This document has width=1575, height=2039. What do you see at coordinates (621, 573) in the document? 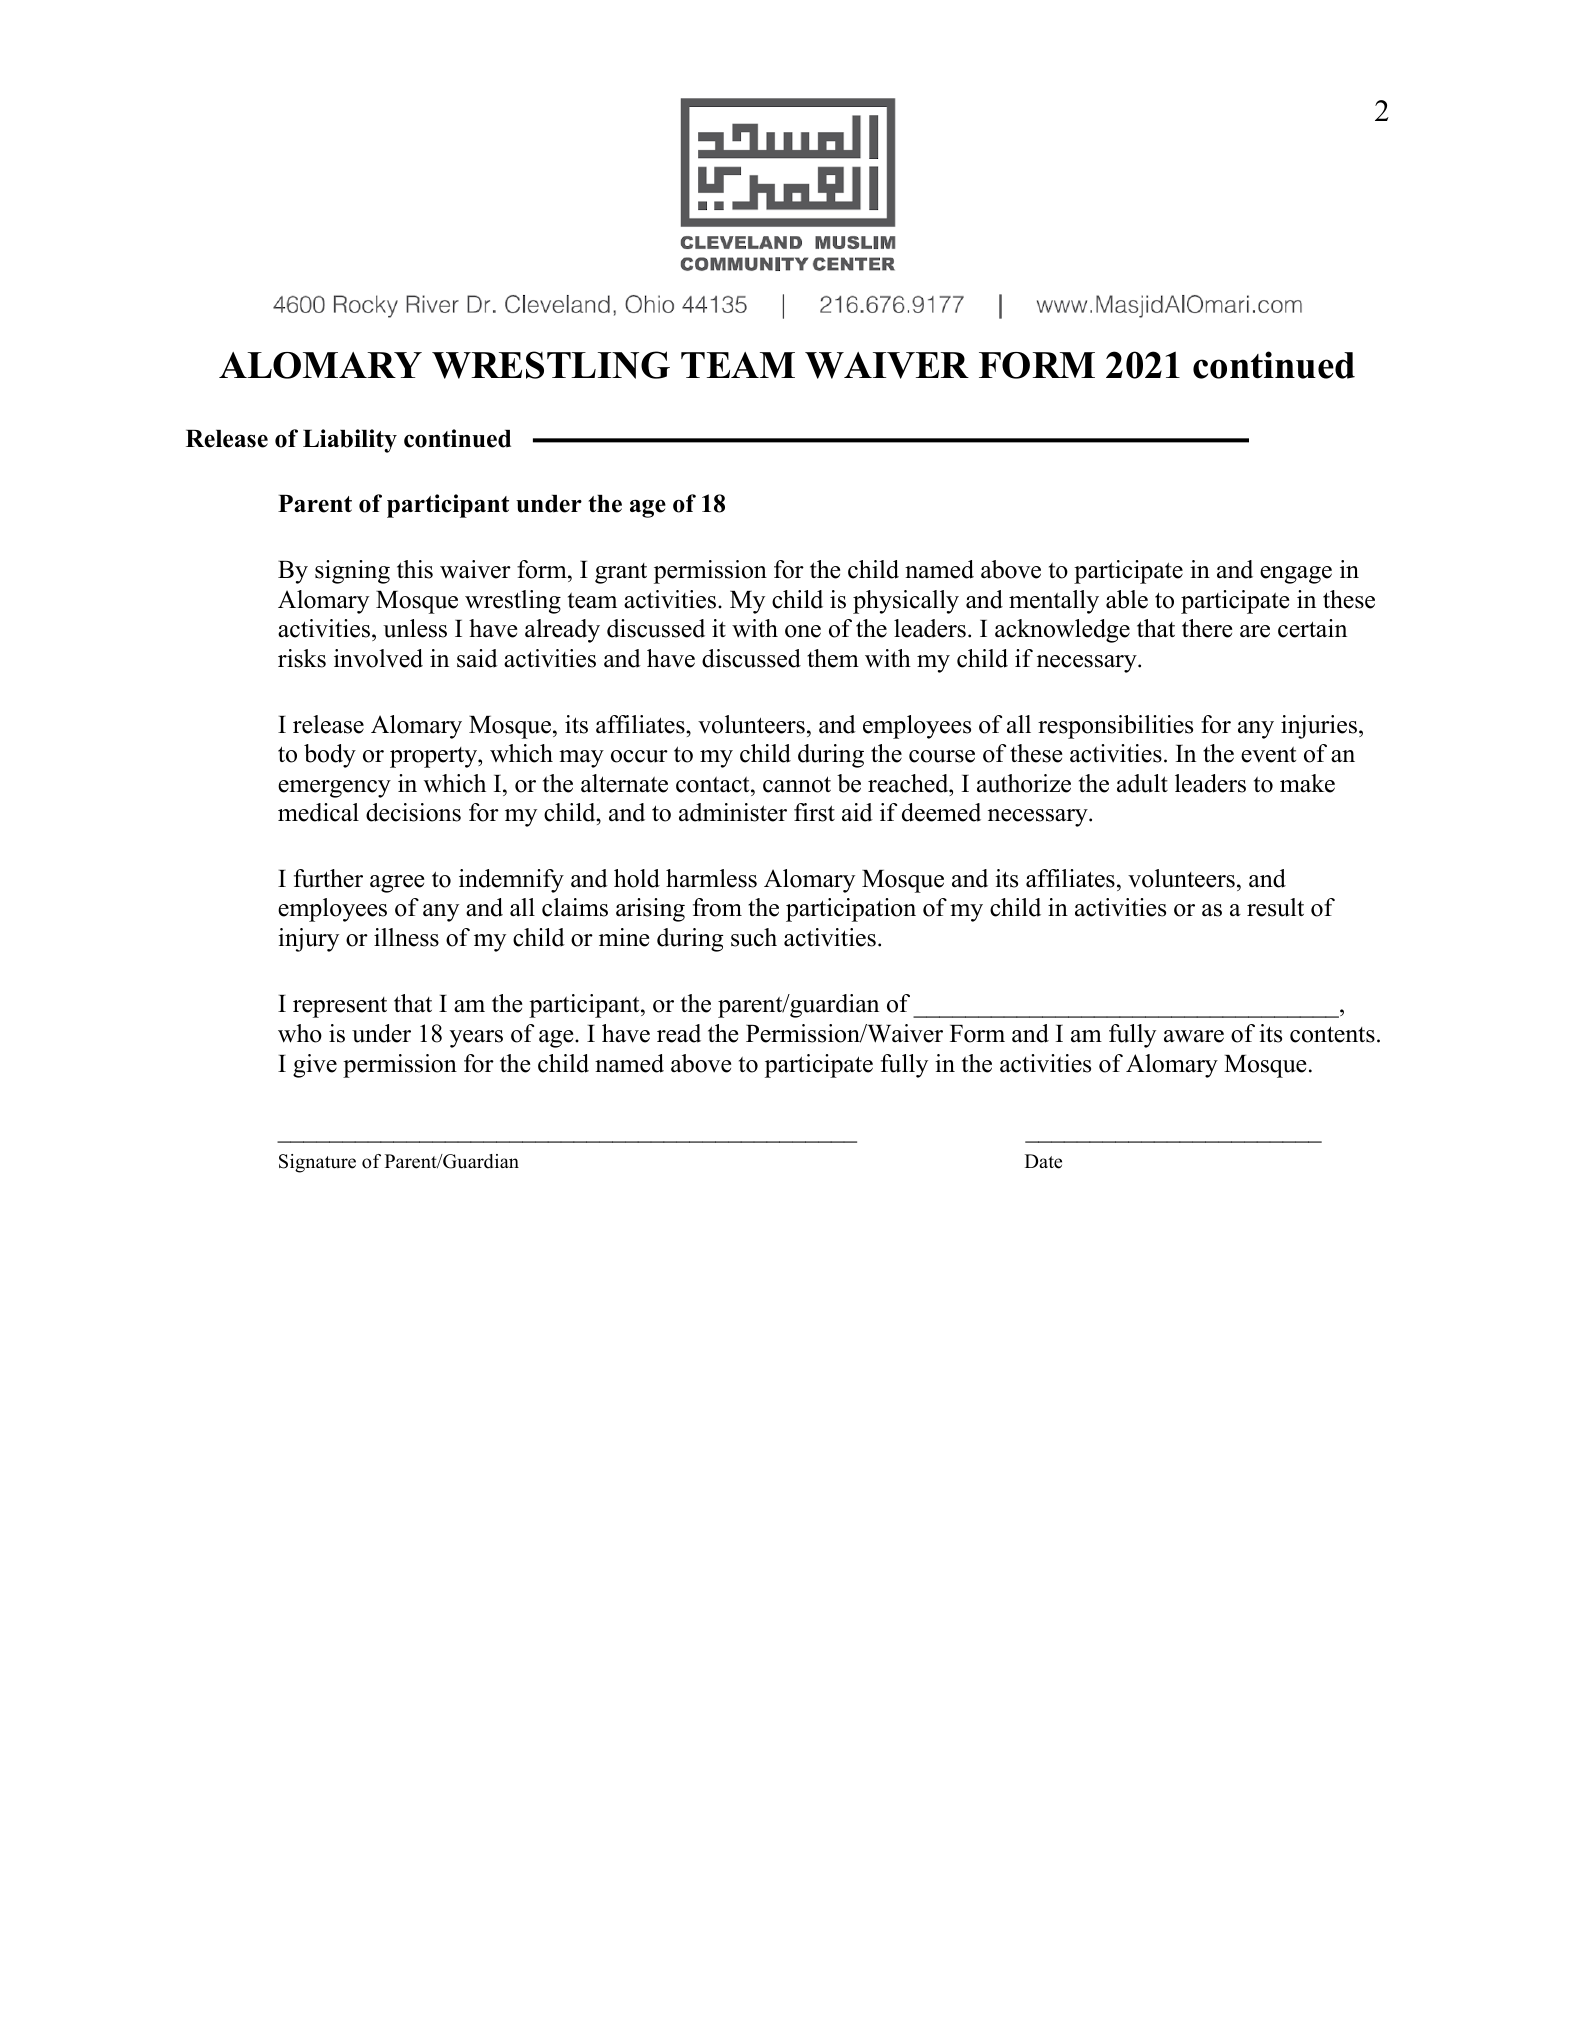
I see `grant` at bounding box center [621, 573].
